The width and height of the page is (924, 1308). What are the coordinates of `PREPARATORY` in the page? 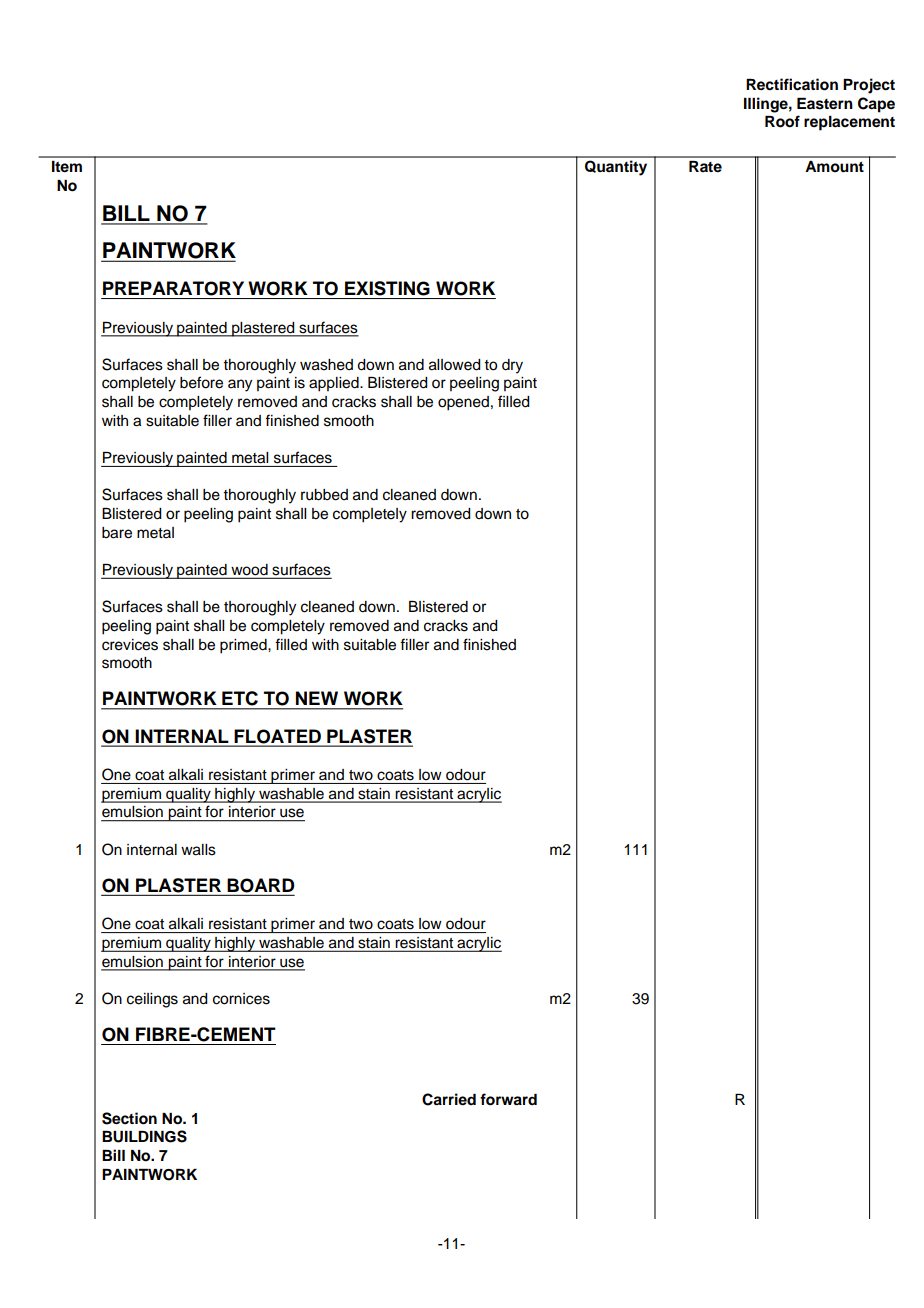 It's located at (173, 288).
